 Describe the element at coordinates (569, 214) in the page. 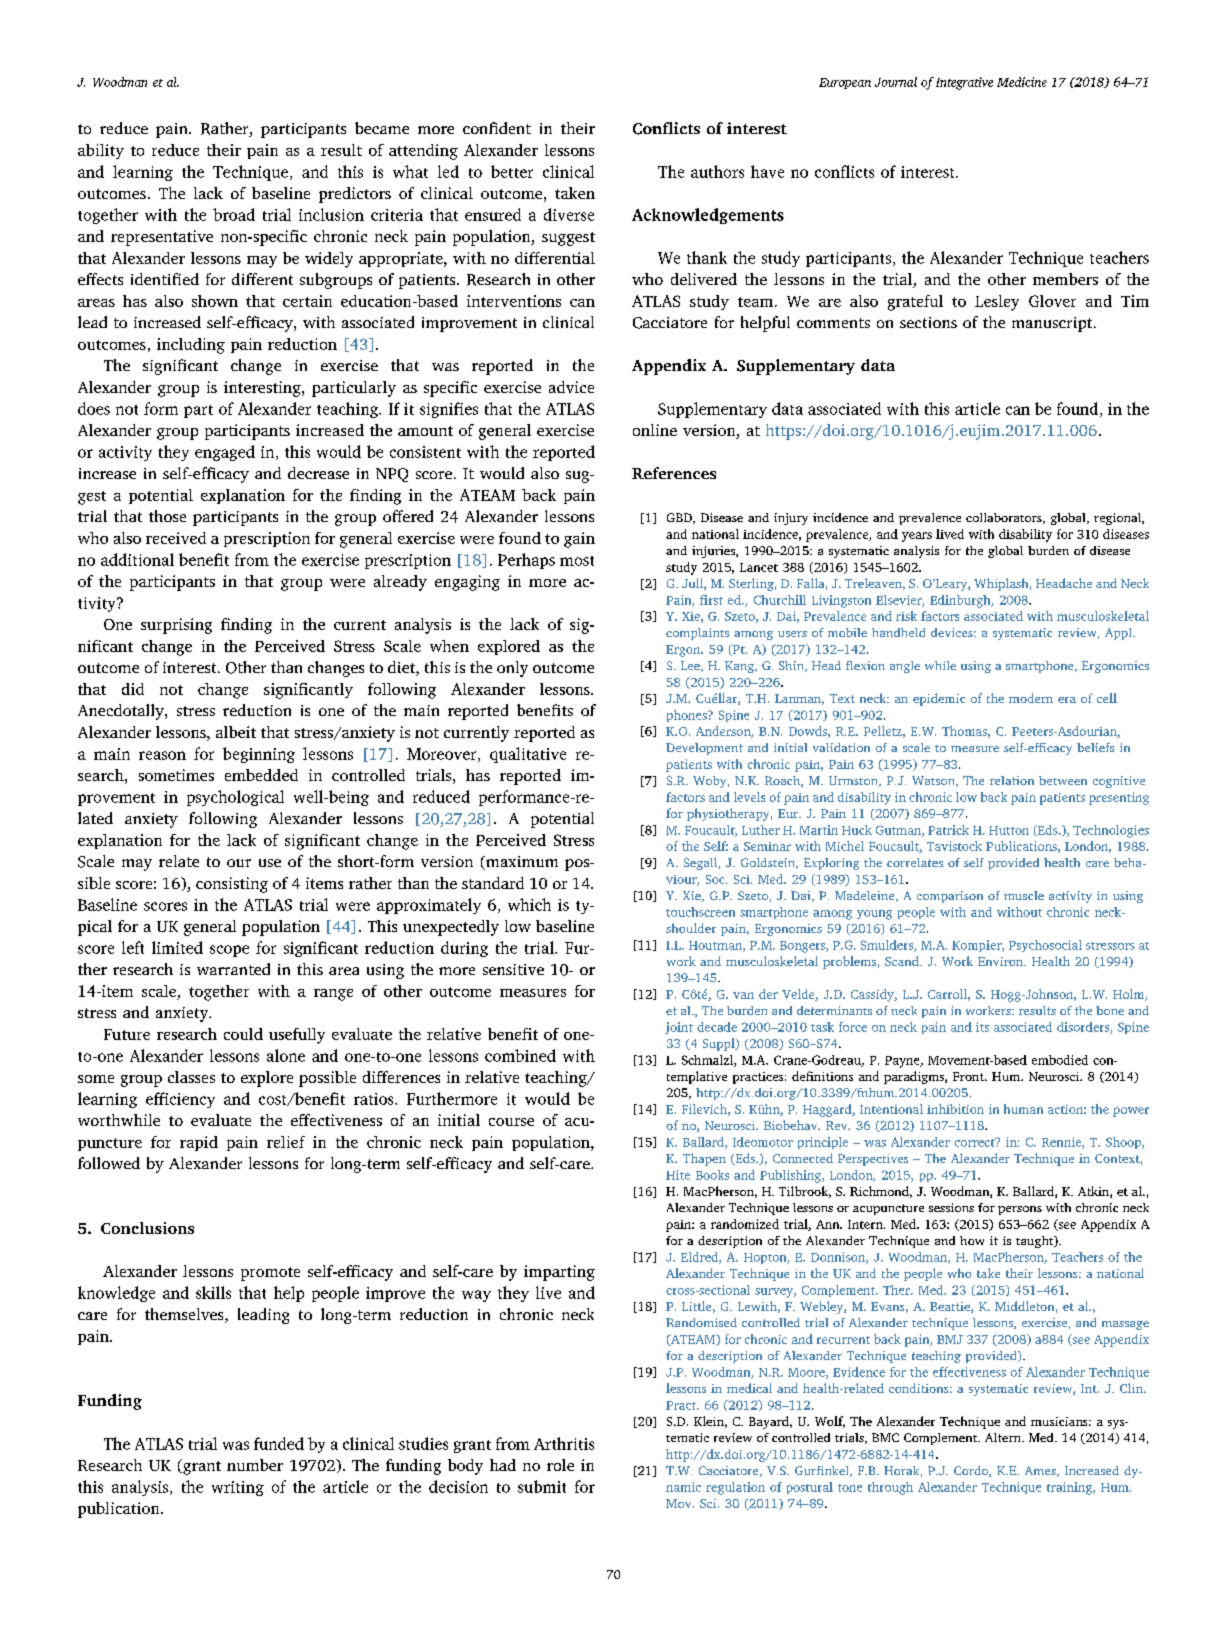

I see `diverse` at that location.
